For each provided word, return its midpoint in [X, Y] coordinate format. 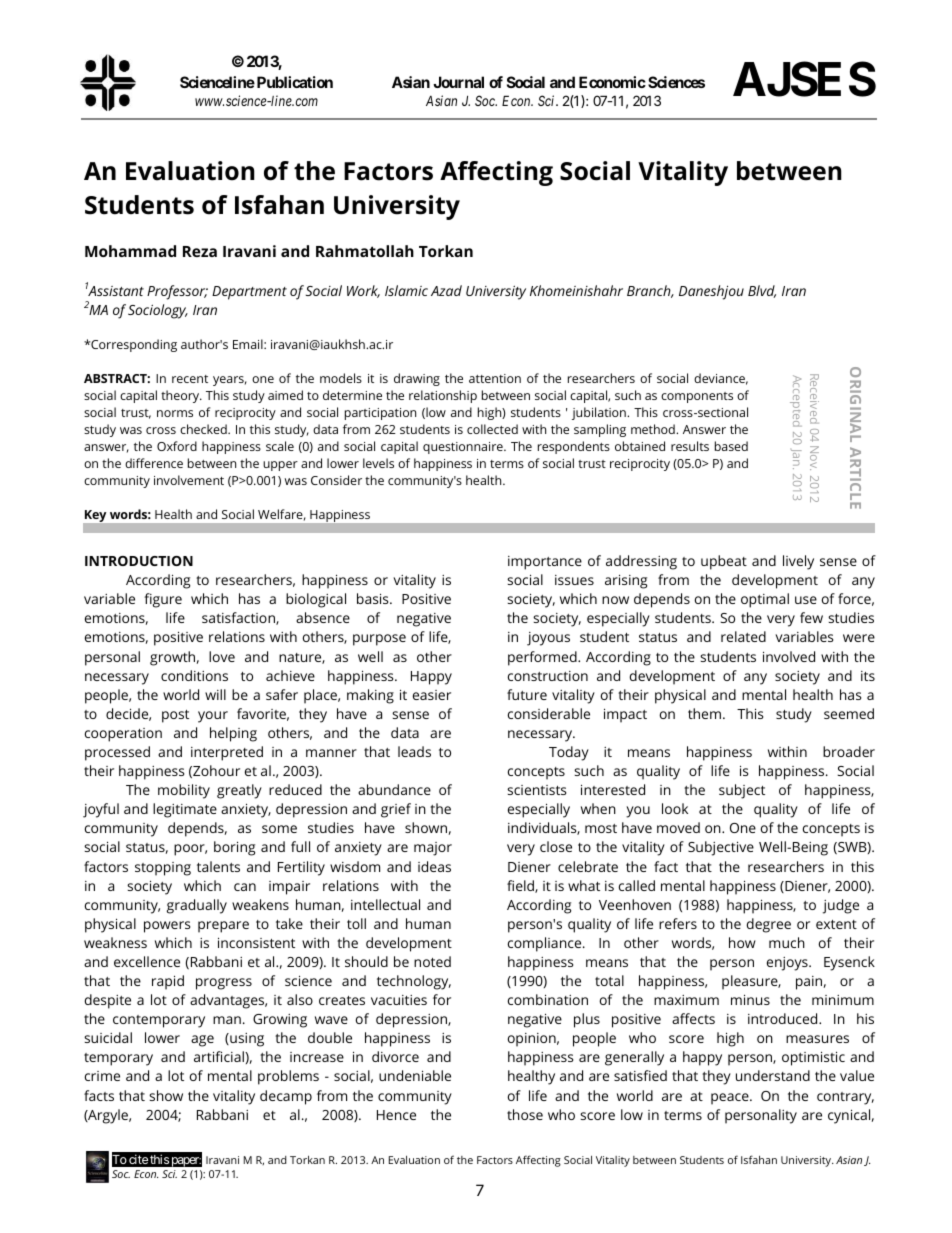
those [525, 1114]
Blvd [762, 291]
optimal [765, 600]
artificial [220, 1056]
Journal [458, 82]
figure [163, 600]
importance [545, 563]
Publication [293, 82]
